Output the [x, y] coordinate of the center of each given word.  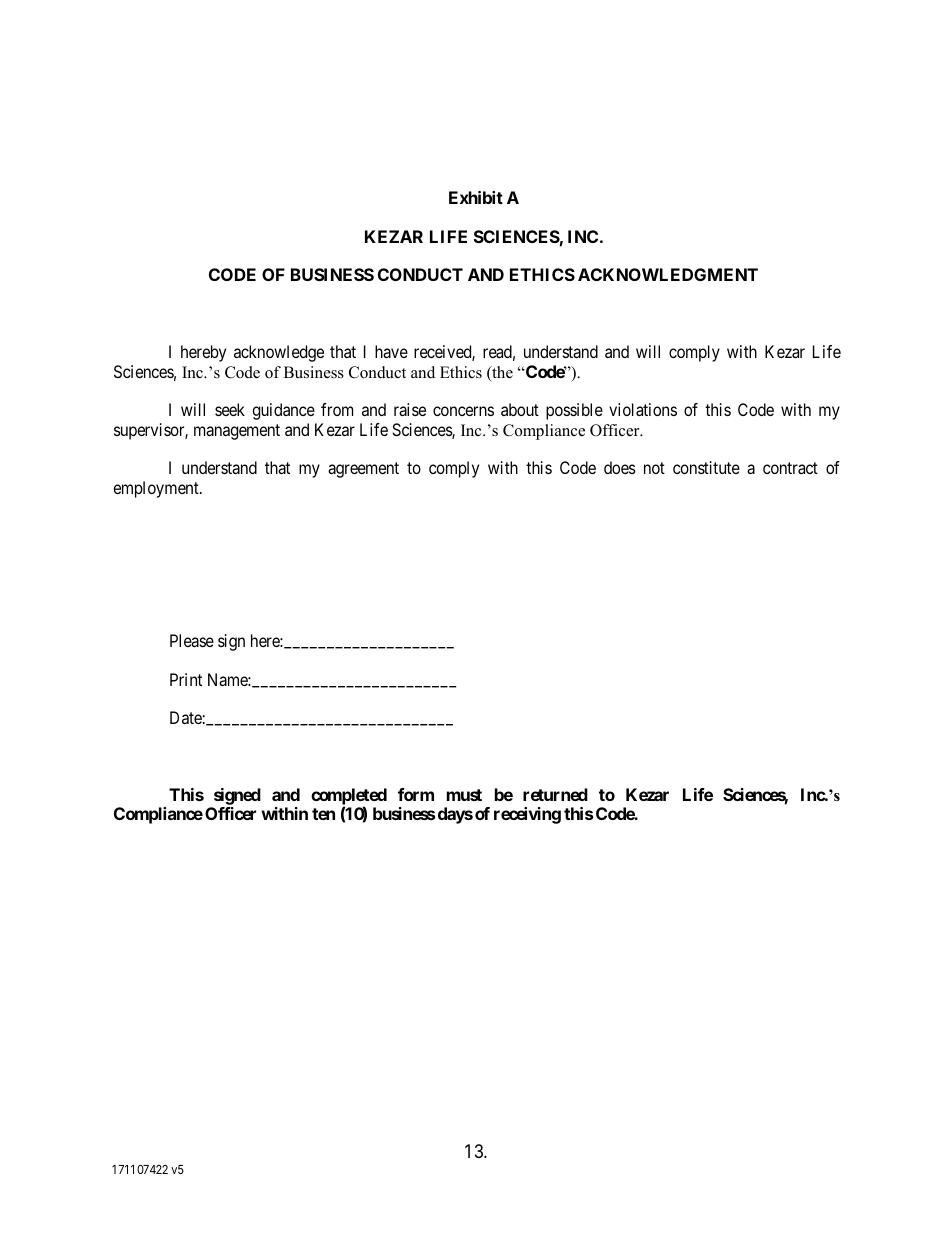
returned [555, 794]
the [501, 373]
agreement [363, 470]
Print [186, 679]
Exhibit [476, 197]
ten [323, 814]
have [391, 351]
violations [643, 409]
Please [192, 640]
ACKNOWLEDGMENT [668, 274]
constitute [706, 467]
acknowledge [279, 353]
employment [157, 489]
